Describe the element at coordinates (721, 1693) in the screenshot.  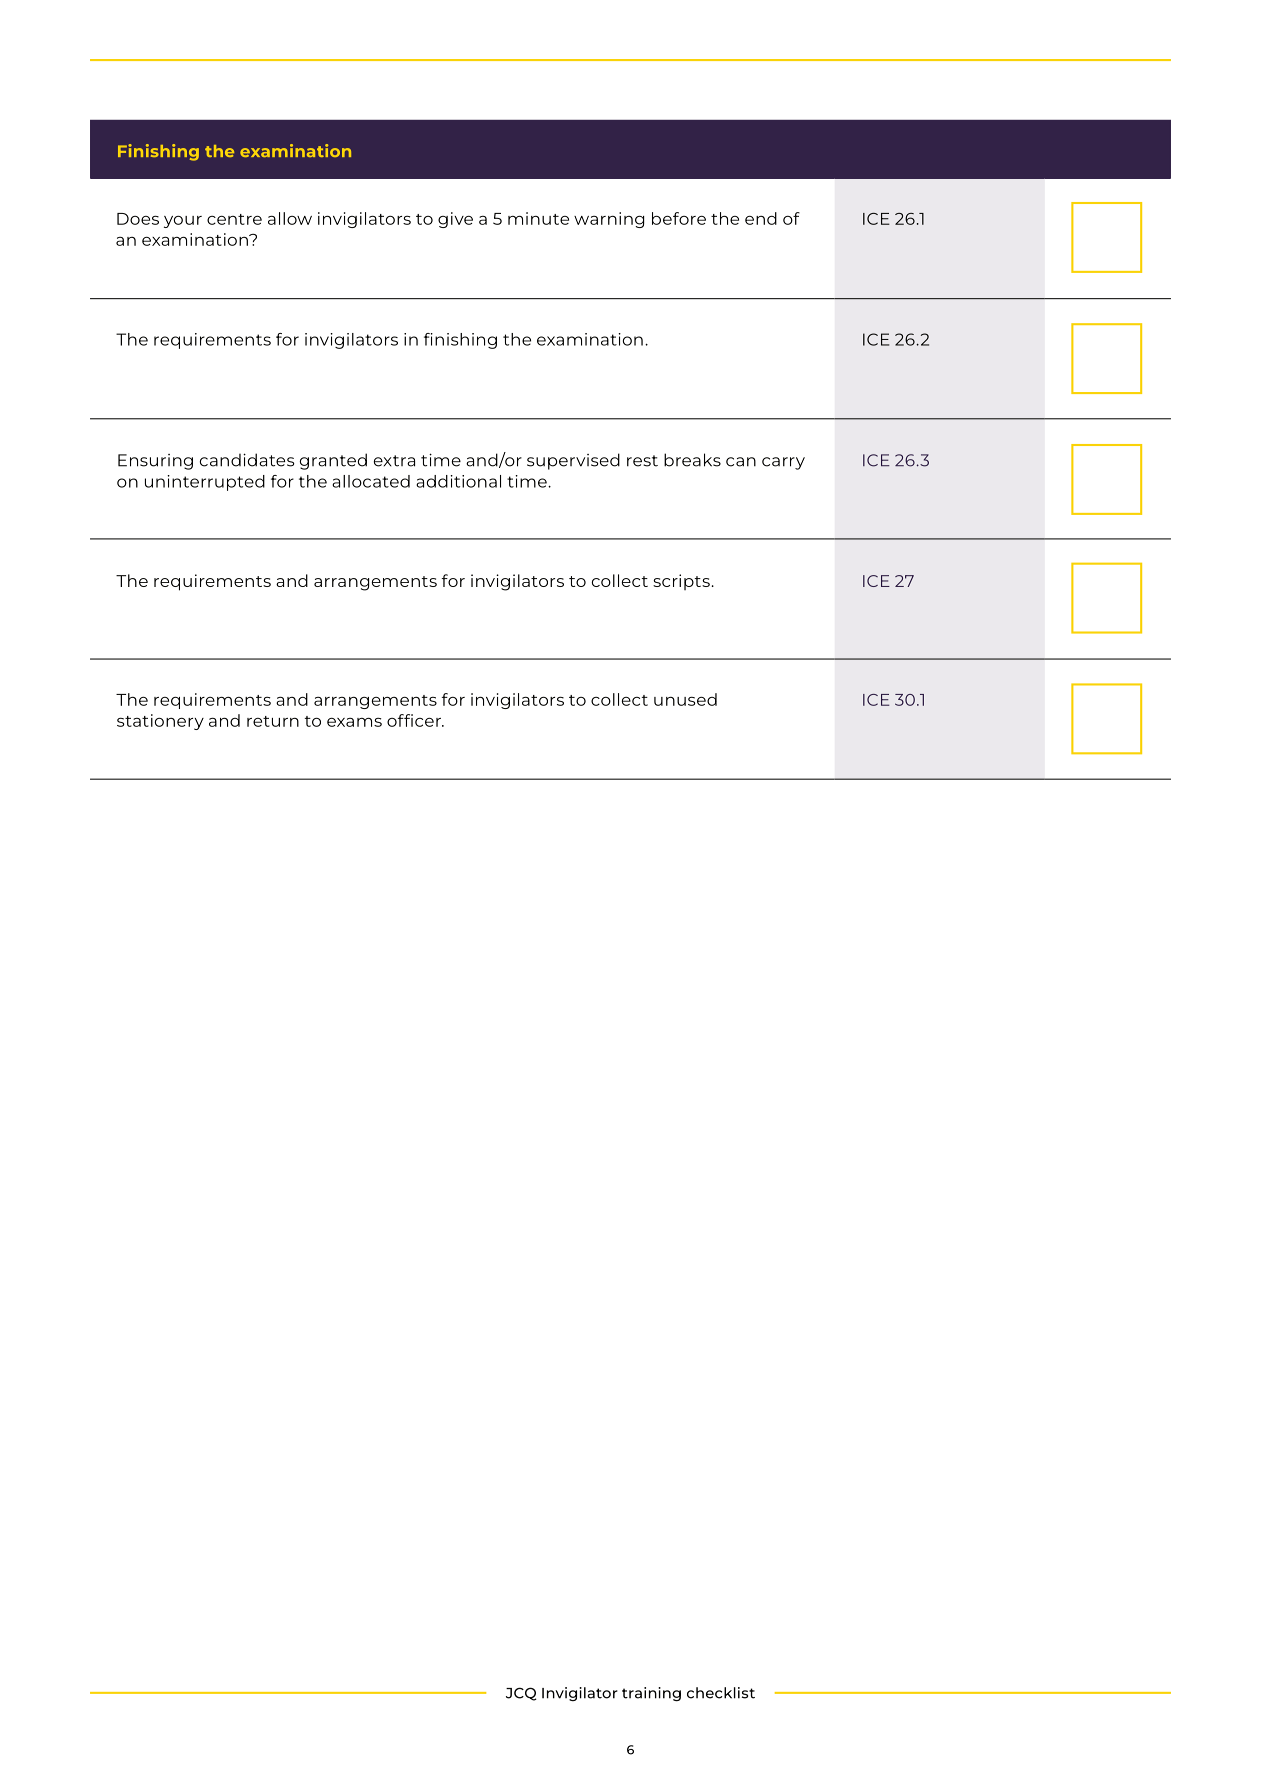
I see `checklist` at that location.
